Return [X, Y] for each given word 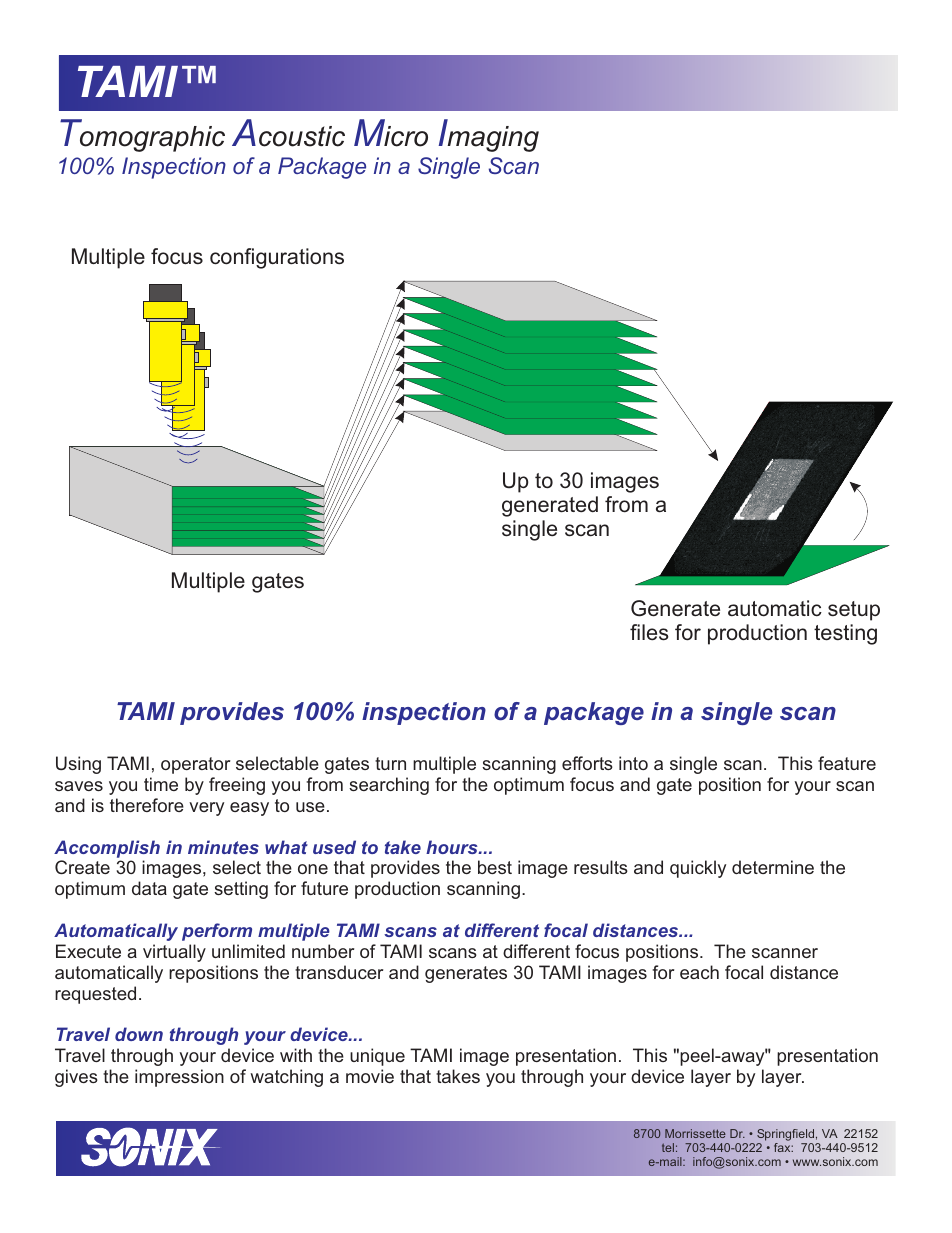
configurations [277, 258]
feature [847, 763]
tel [668, 1147]
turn [390, 763]
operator [195, 765]
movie [370, 1076]
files [649, 632]
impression [179, 1078]
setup [854, 611]
